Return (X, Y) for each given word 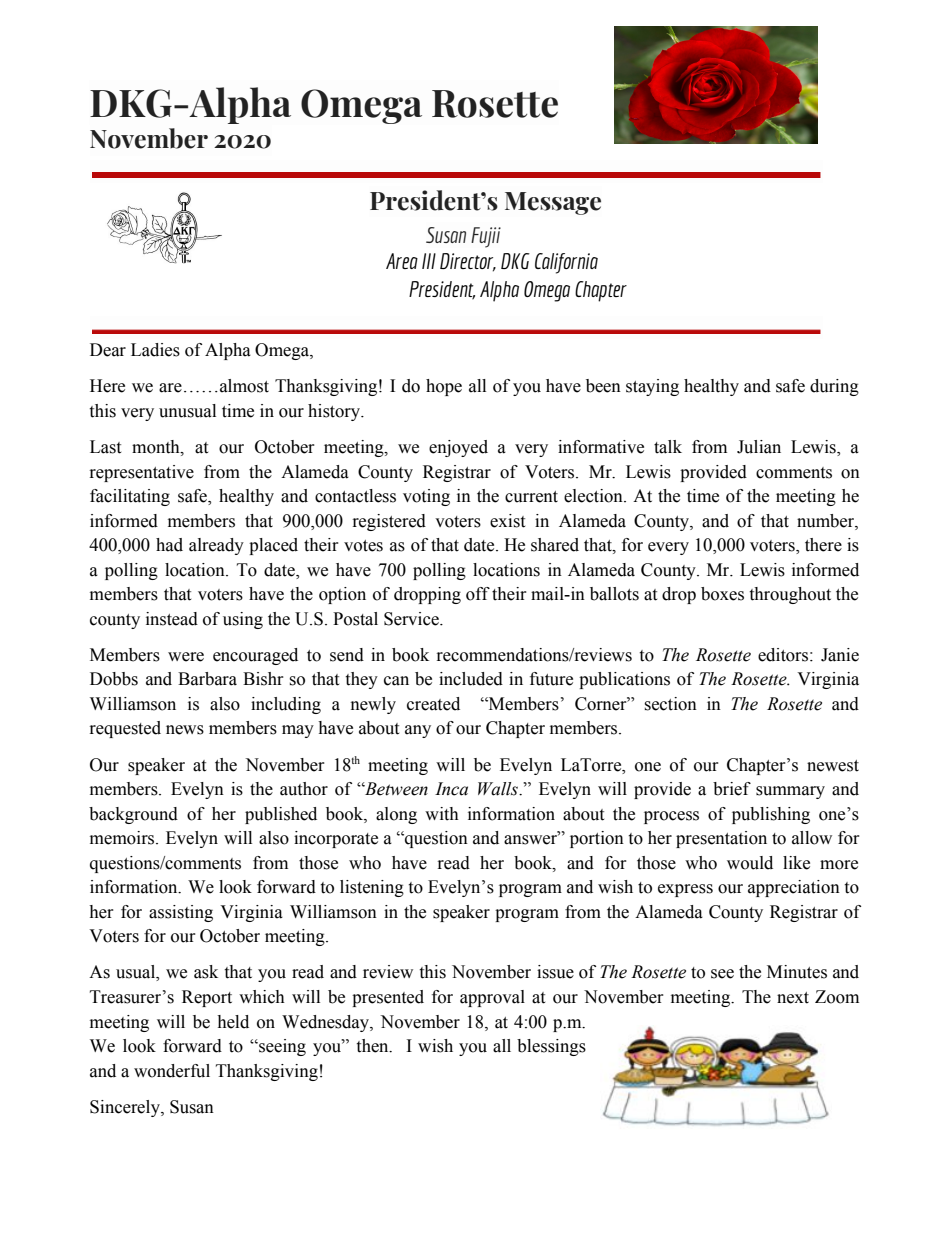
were (186, 657)
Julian (759, 447)
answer (532, 839)
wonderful (172, 1071)
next (793, 998)
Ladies (155, 350)
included (471, 679)
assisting (181, 913)
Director (468, 262)
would (750, 863)
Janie (840, 655)
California (566, 263)
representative (142, 473)
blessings (551, 1047)
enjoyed (458, 448)
